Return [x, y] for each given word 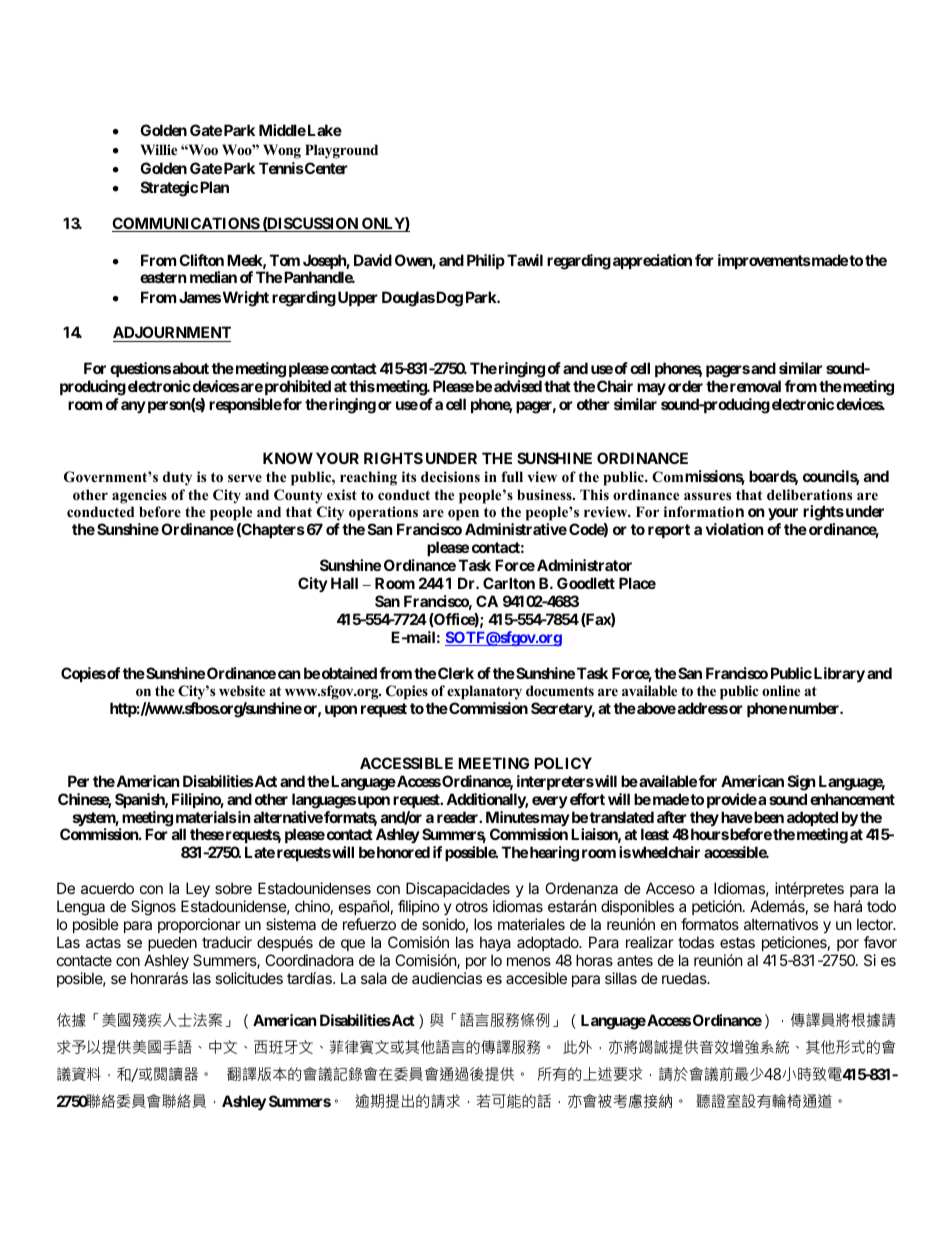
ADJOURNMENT [172, 334]
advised [518, 386]
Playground [341, 151]
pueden [172, 943]
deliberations [809, 494]
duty [177, 478]
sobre [233, 888]
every [550, 802]
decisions [450, 477]
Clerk [456, 673]
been [768, 817]
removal [755, 386]
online [781, 690]
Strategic [169, 189]
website [242, 690]
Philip [486, 261]
